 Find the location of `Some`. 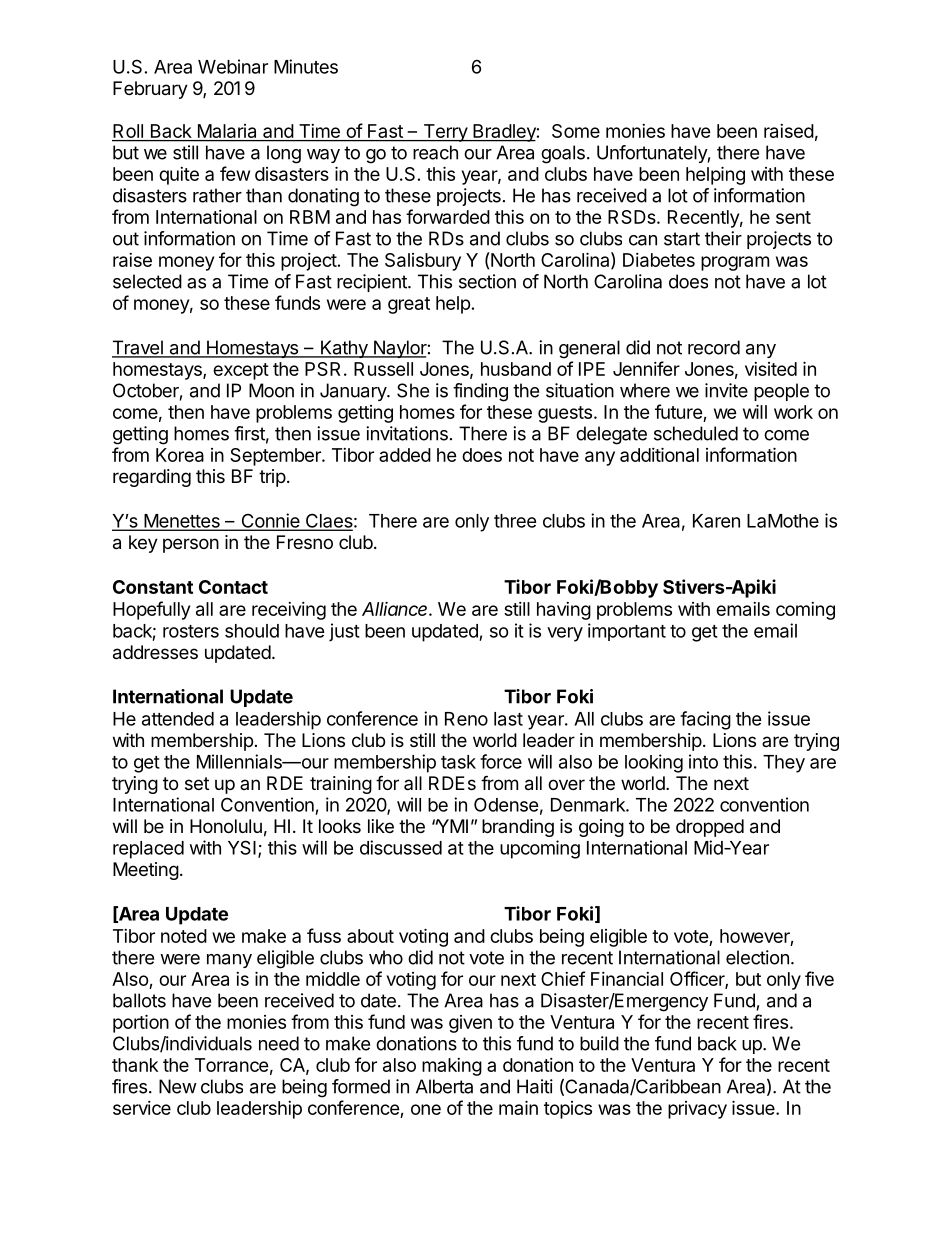

Some is located at coordinates (576, 131).
